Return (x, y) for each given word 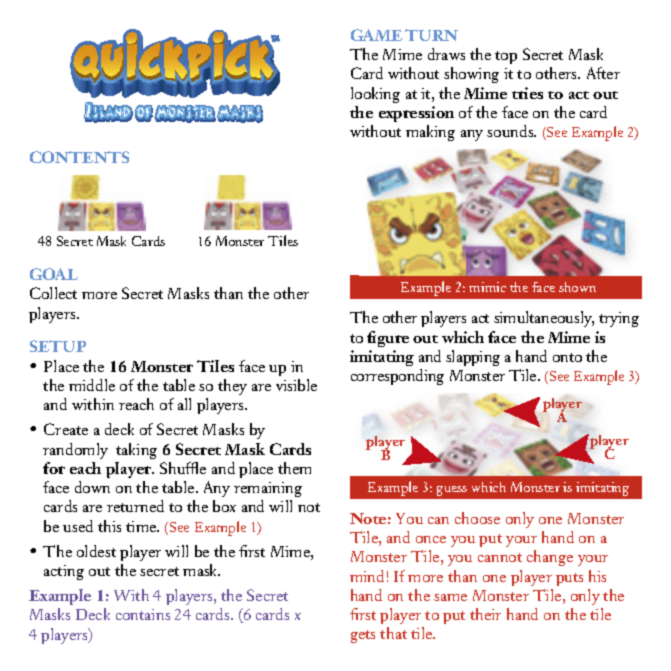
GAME (376, 35)
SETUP (58, 346)
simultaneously (544, 319)
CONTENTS (79, 157)
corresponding (397, 377)
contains (143, 614)
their (485, 614)
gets (363, 636)
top (506, 57)
